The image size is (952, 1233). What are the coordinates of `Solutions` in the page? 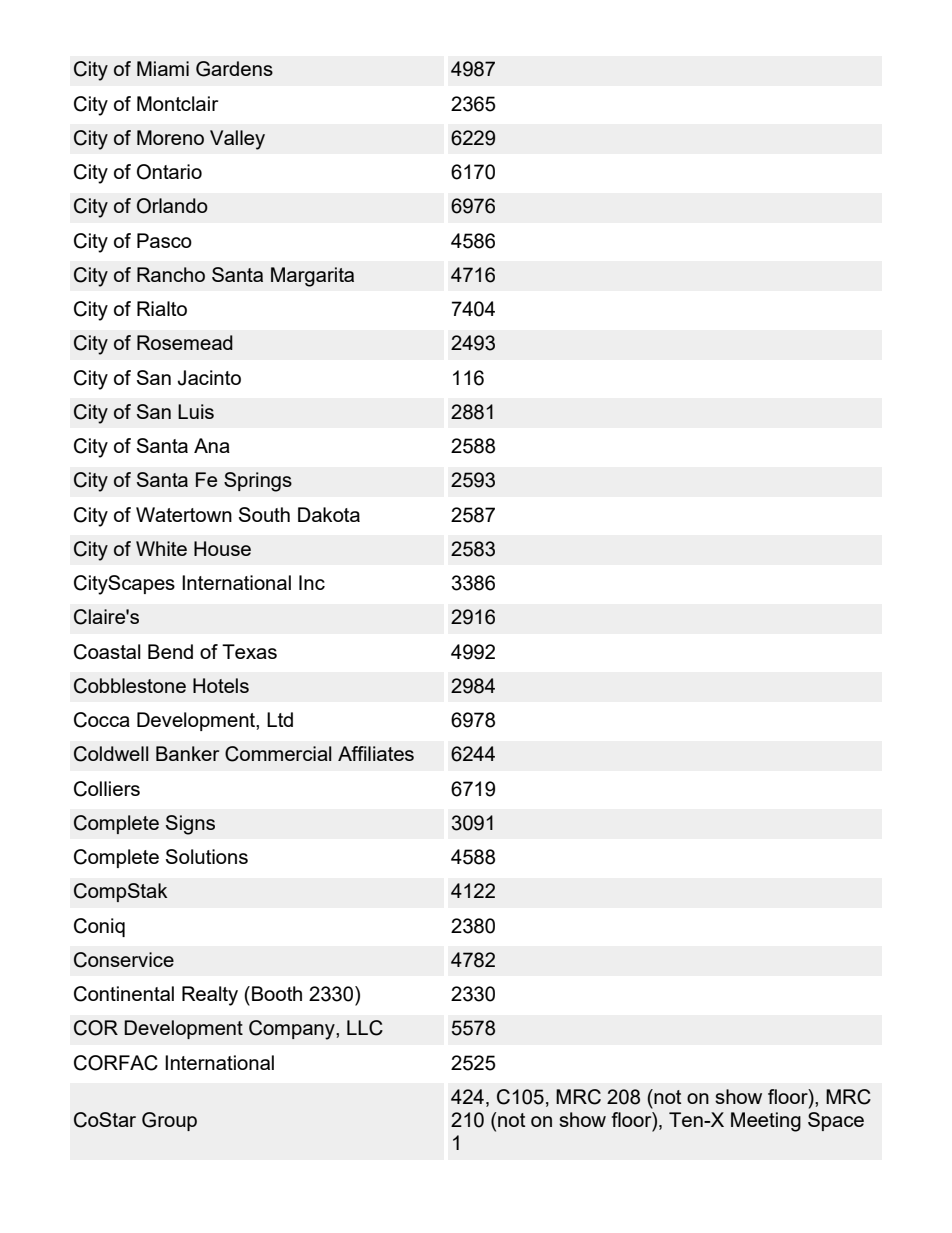 It's located at (207, 856).
